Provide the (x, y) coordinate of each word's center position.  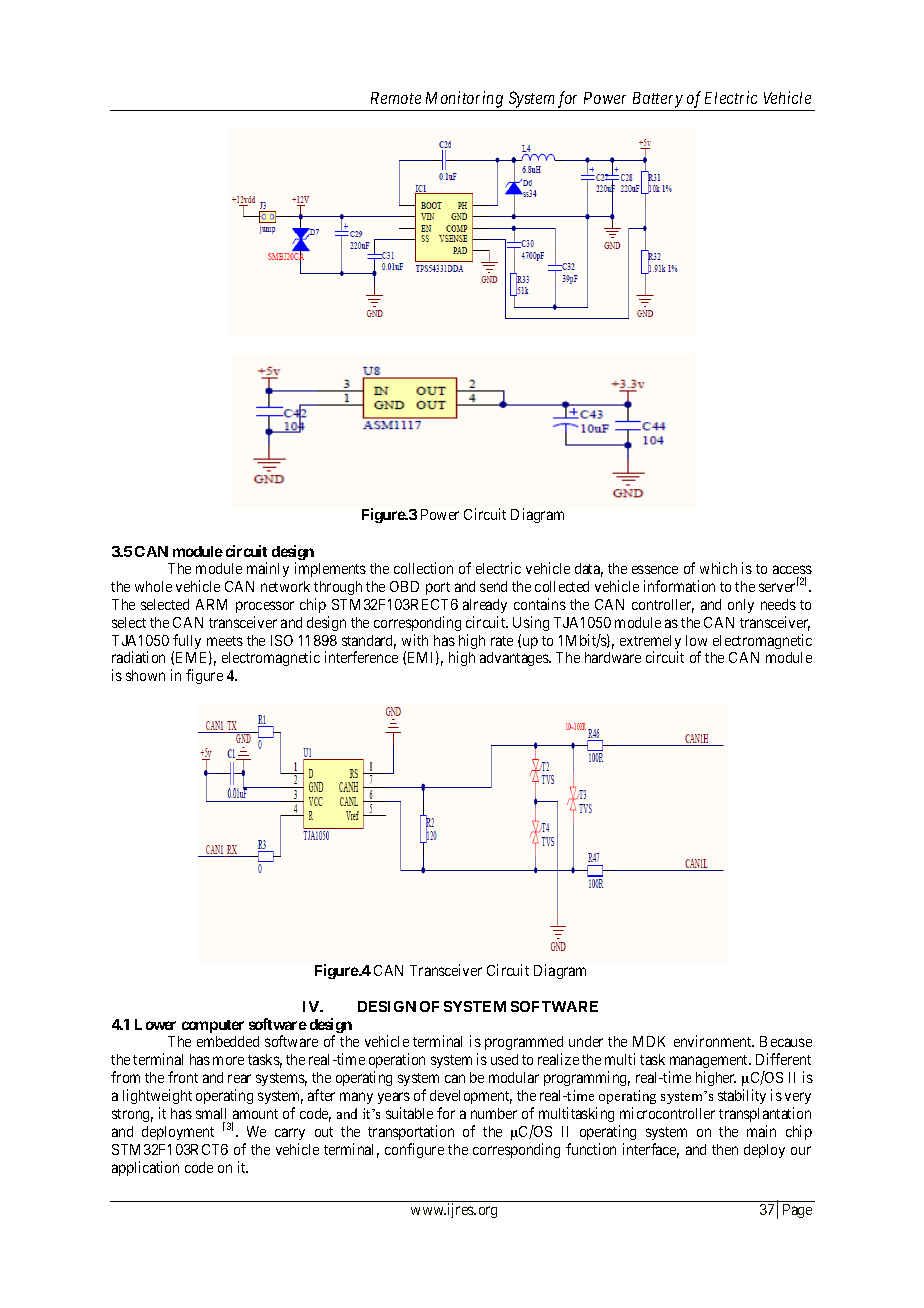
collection (423, 568)
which (718, 568)
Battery (658, 100)
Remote (396, 98)
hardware (613, 657)
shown (145, 675)
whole (153, 586)
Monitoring (464, 99)
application (145, 1168)
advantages (515, 659)
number (494, 1113)
